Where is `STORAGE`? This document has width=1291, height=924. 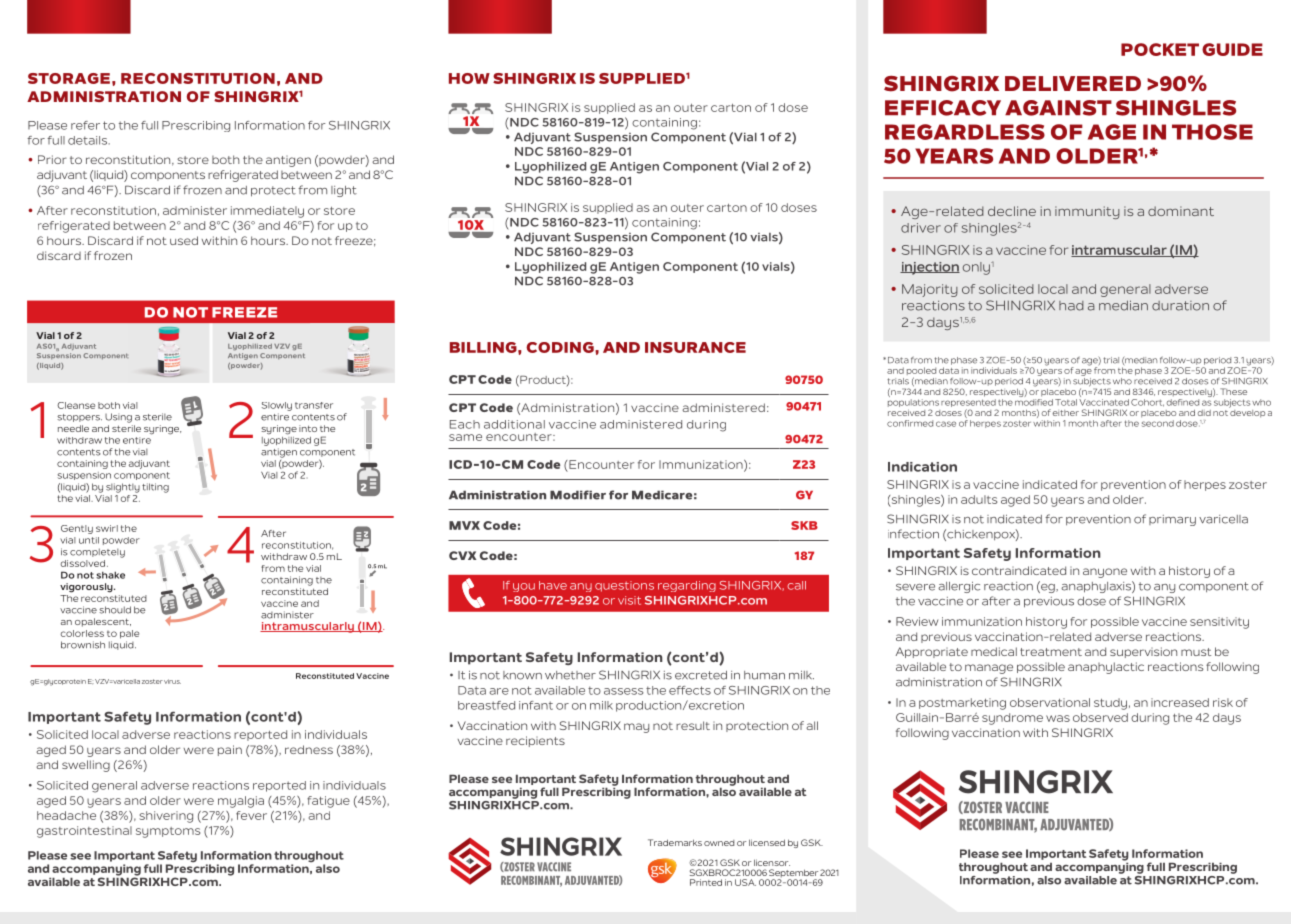
STORAGE is located at coordinates (69, 78).
